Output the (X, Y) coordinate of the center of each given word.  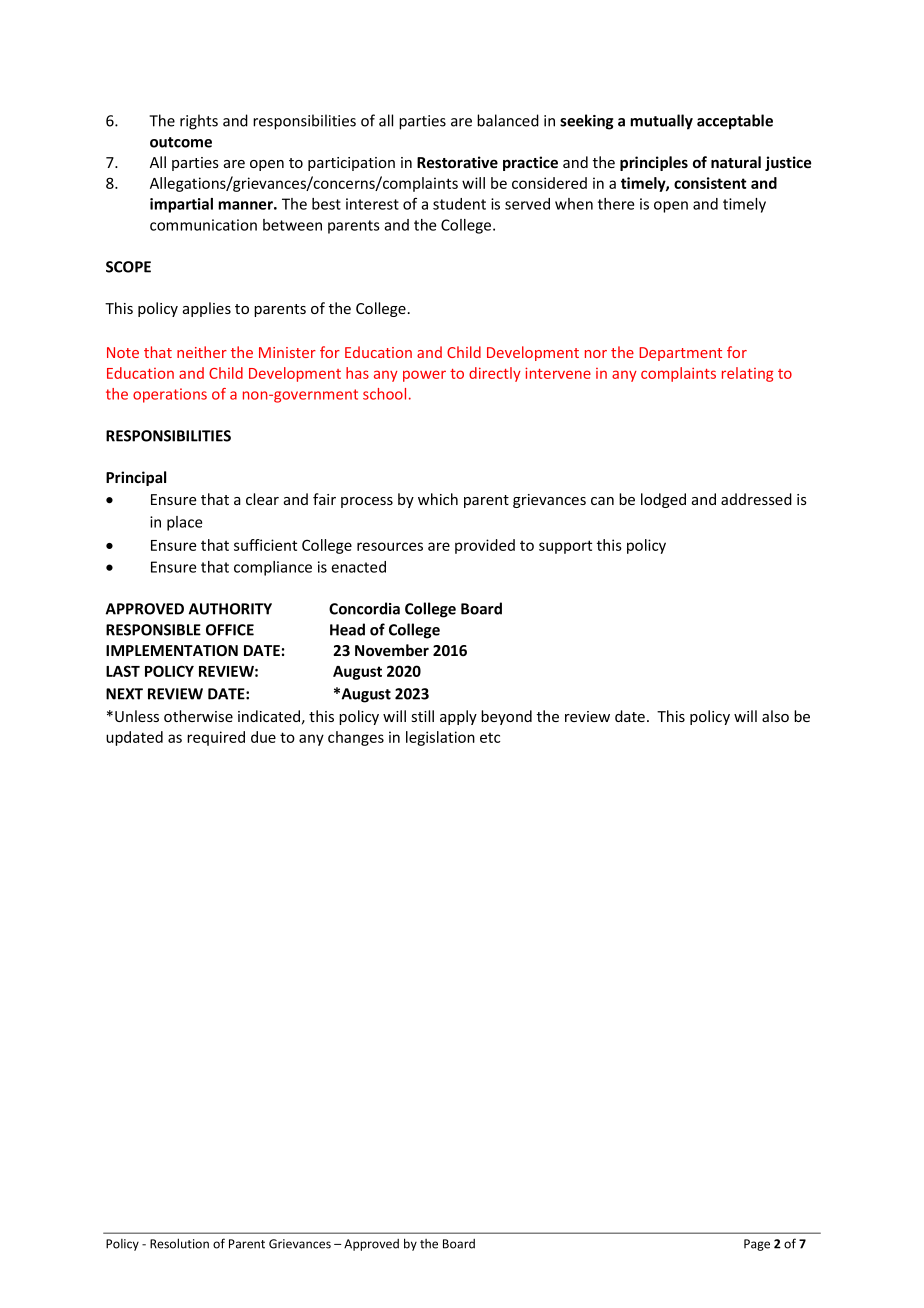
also (775, 716)
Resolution (179, 1243)
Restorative (457, 162)
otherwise (198, 716)
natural (736, 162)
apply (458, 717)
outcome (181, 142)
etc (490, 738)
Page (757, 1245)
